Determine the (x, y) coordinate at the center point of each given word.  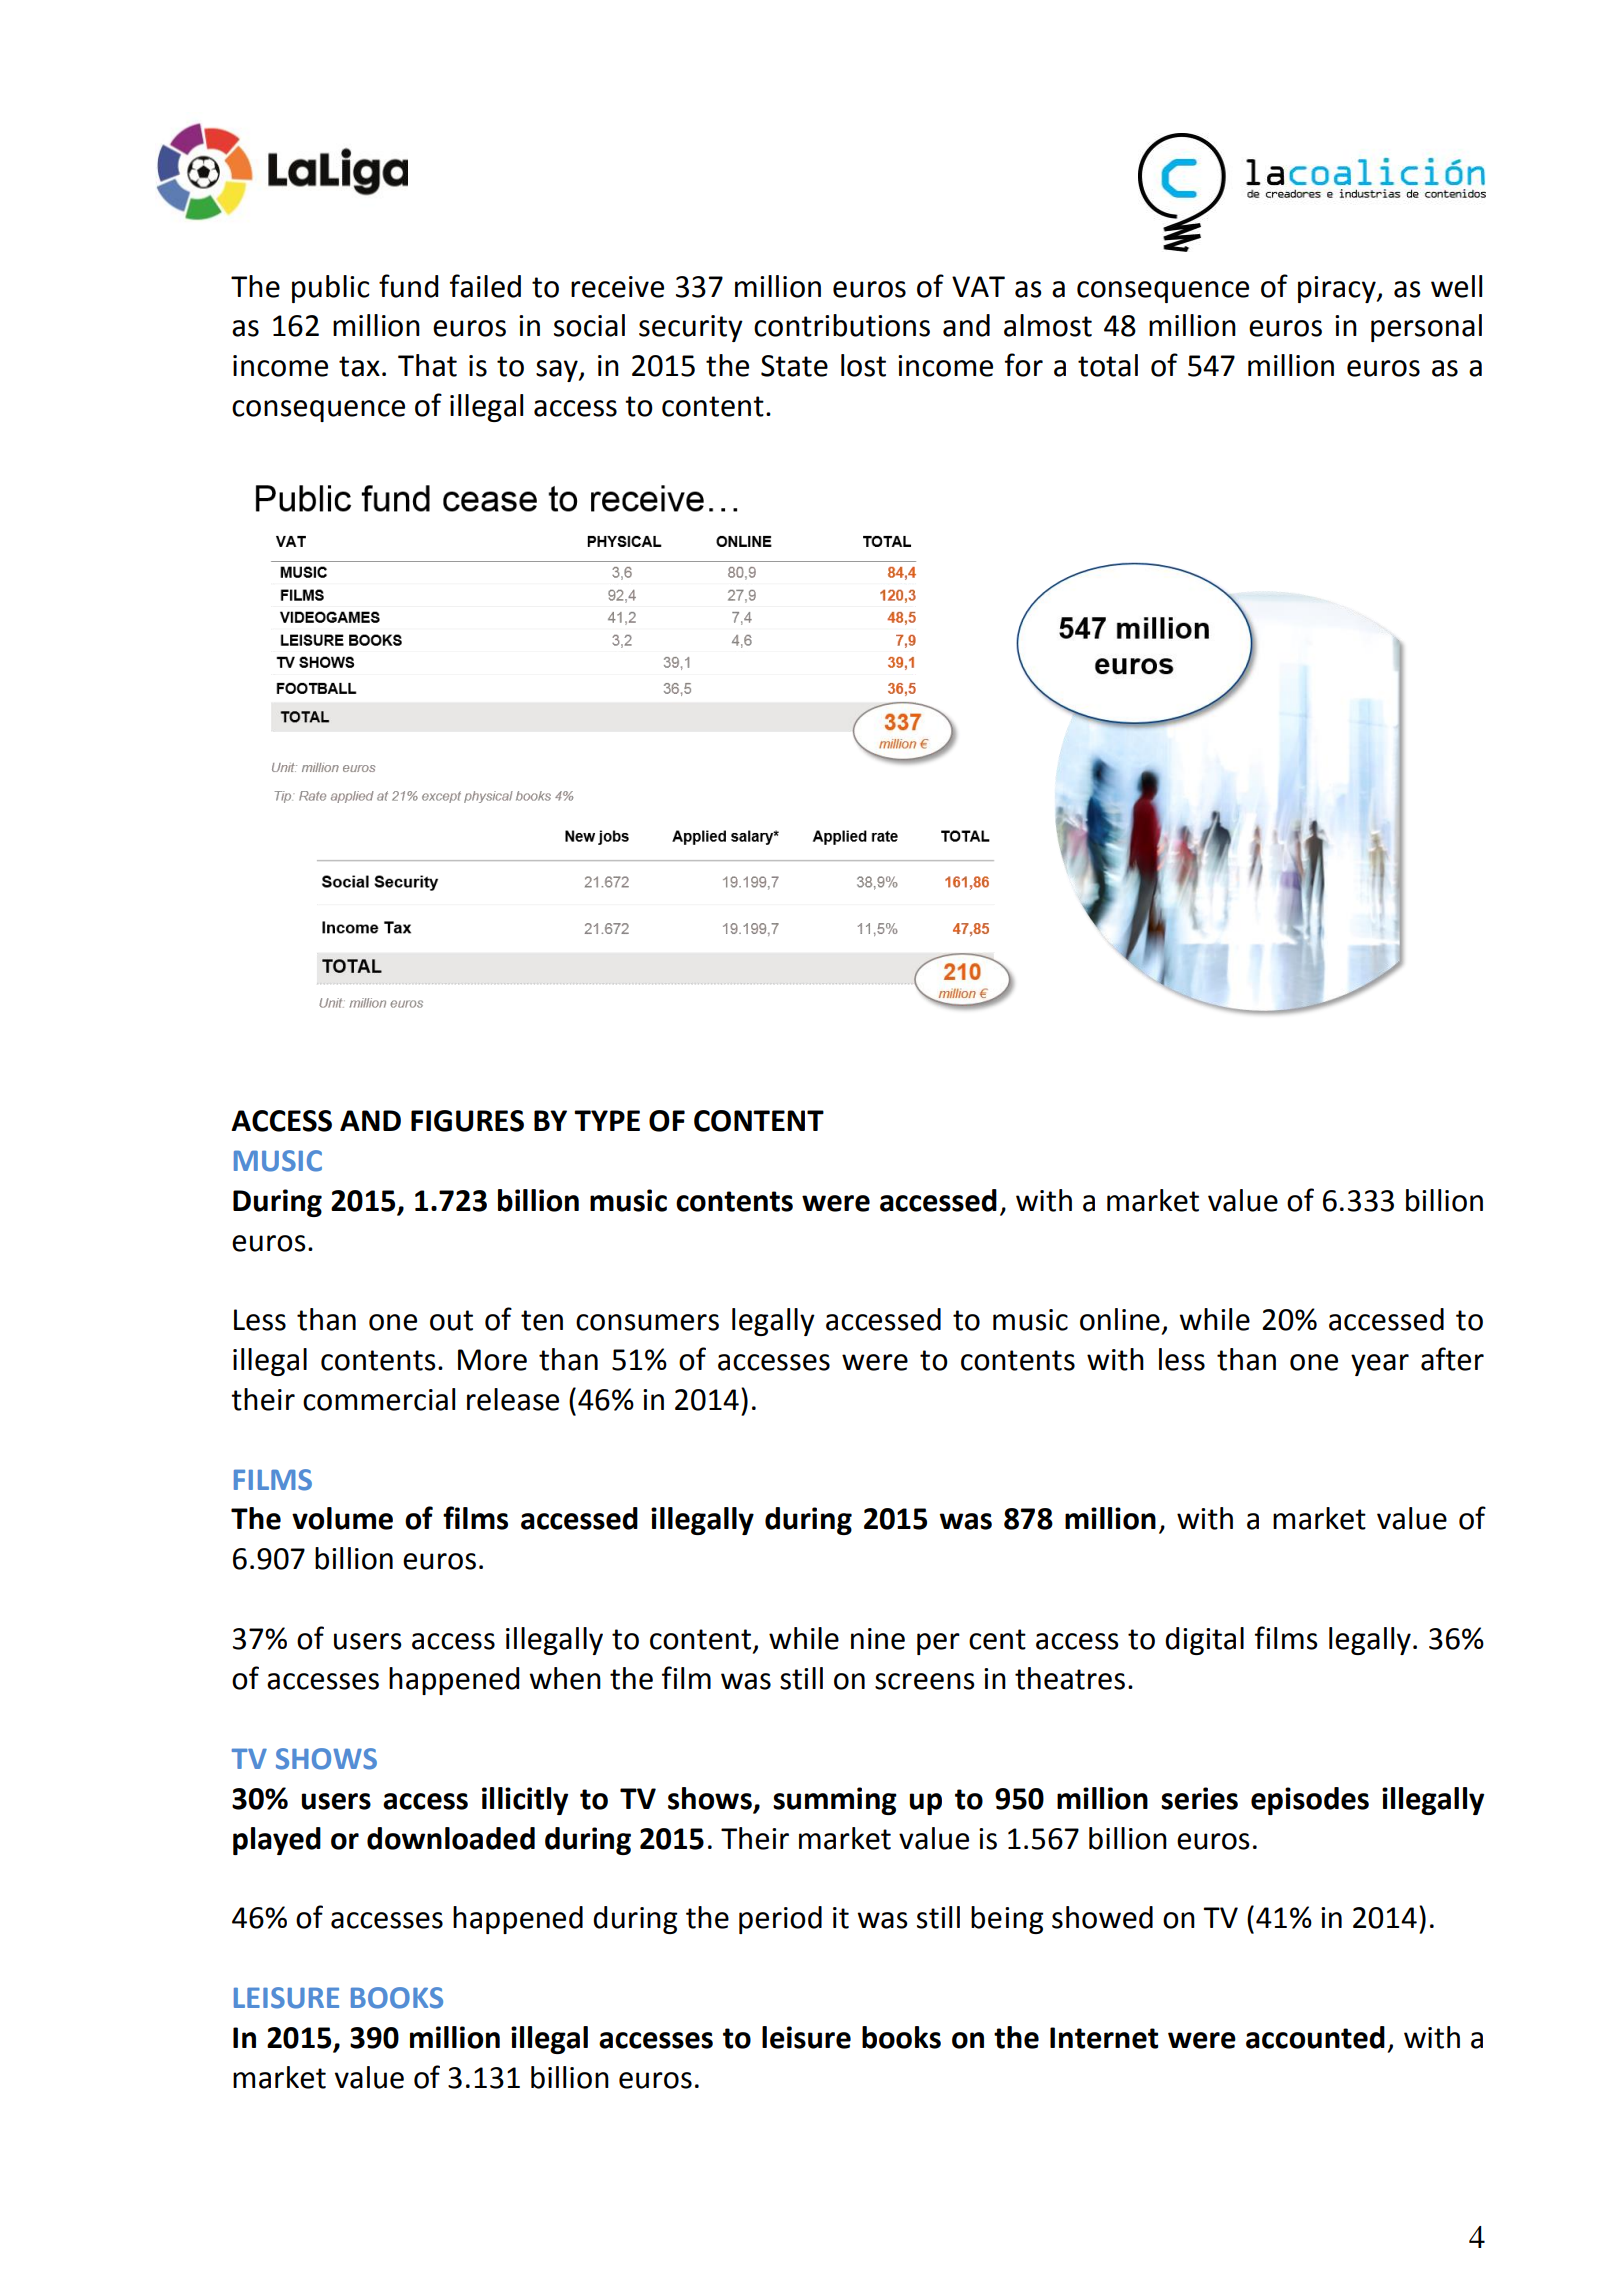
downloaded (451, 1838)
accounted (1315, 2037)
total (1108, 365)
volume (342, 1518)
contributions (842, 325)
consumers (647, 1322)
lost (863, 365)
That (427, 365)
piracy (1338, 289)
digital (1204, 1641)
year (1380, 1365)
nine (878, 1639)
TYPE (607, 1120)
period (780, 1920)
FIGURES (467, 1121)
